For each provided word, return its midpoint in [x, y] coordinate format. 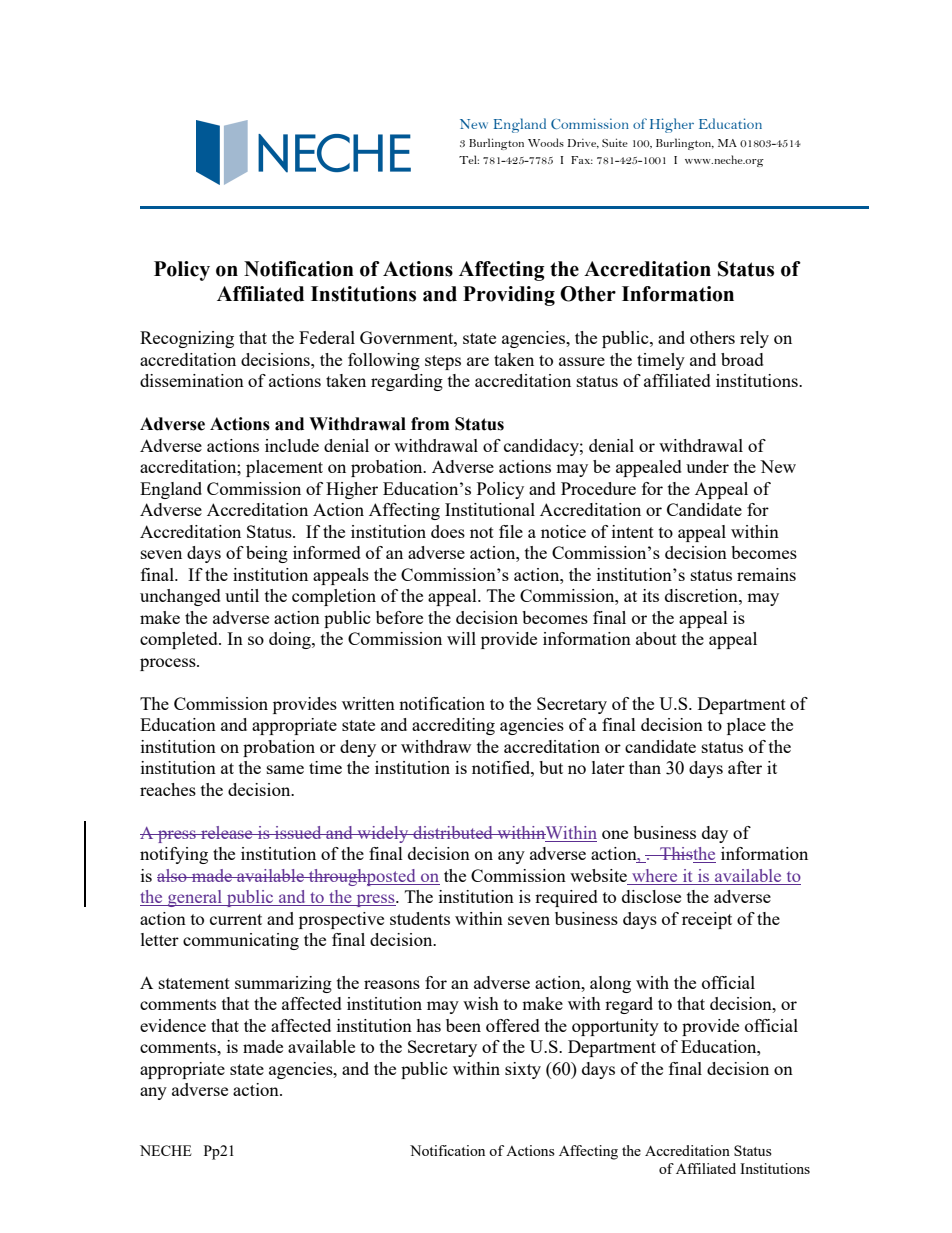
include [292, 445]
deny [358, 748]
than [645, 767]
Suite [615, 142]
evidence [173, 1025]
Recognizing [187, 339]
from [430, 424]
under [707, 466]
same [285, 769]
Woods [546, 142]
